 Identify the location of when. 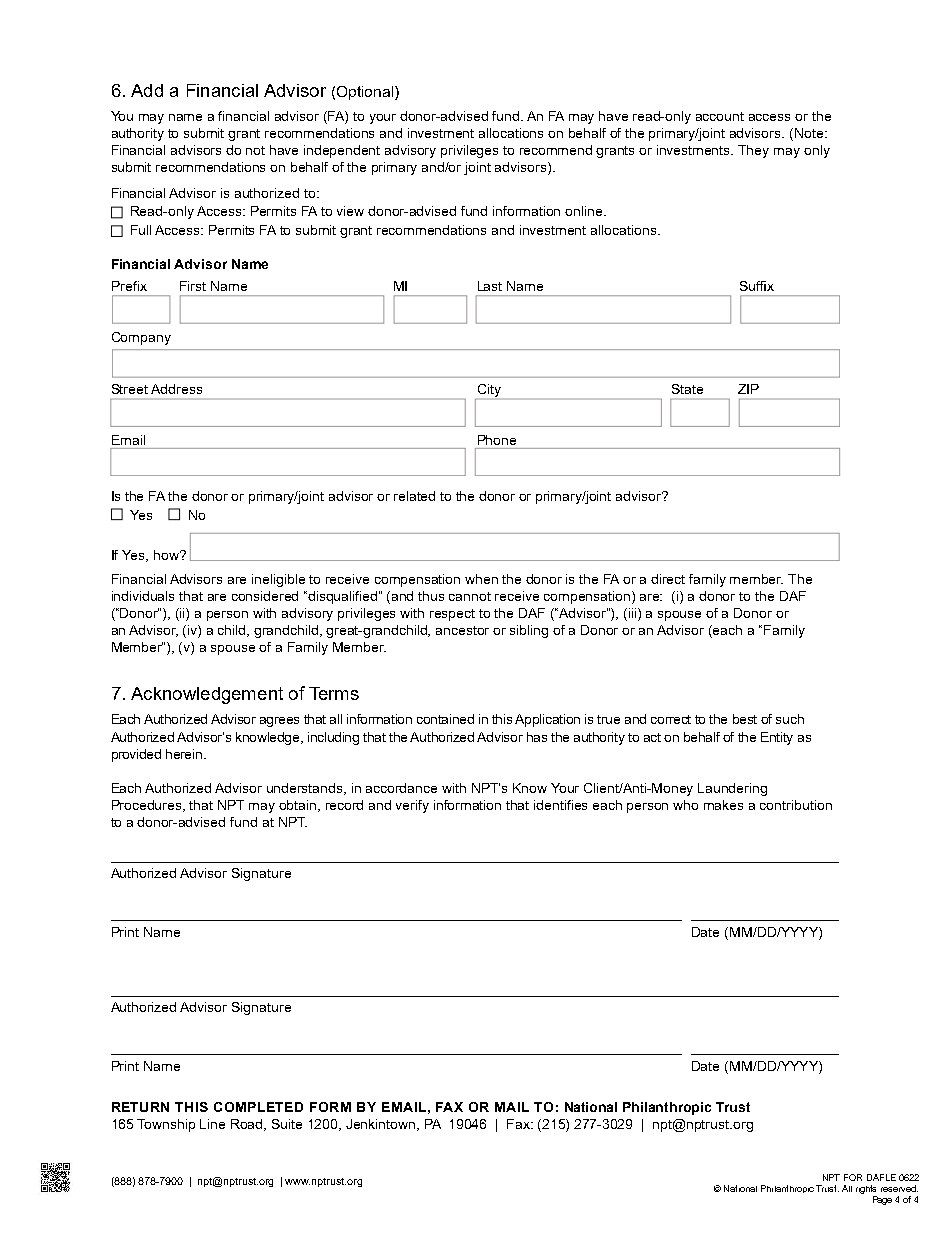
(481, 579).
